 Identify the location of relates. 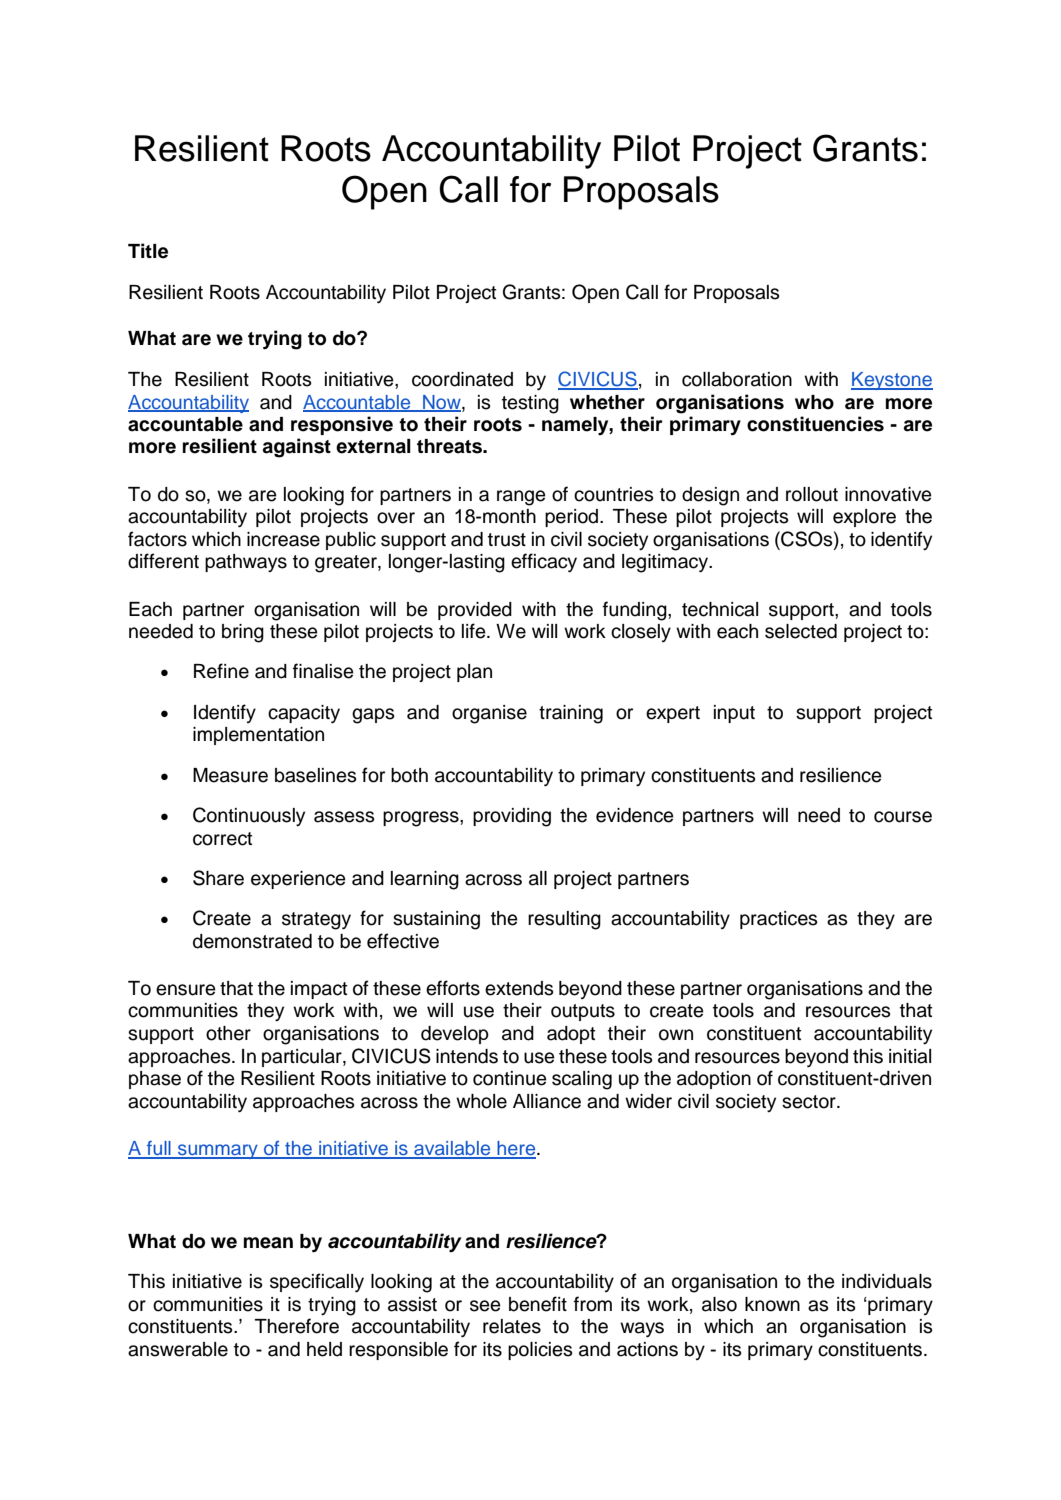
(512, 1326).
